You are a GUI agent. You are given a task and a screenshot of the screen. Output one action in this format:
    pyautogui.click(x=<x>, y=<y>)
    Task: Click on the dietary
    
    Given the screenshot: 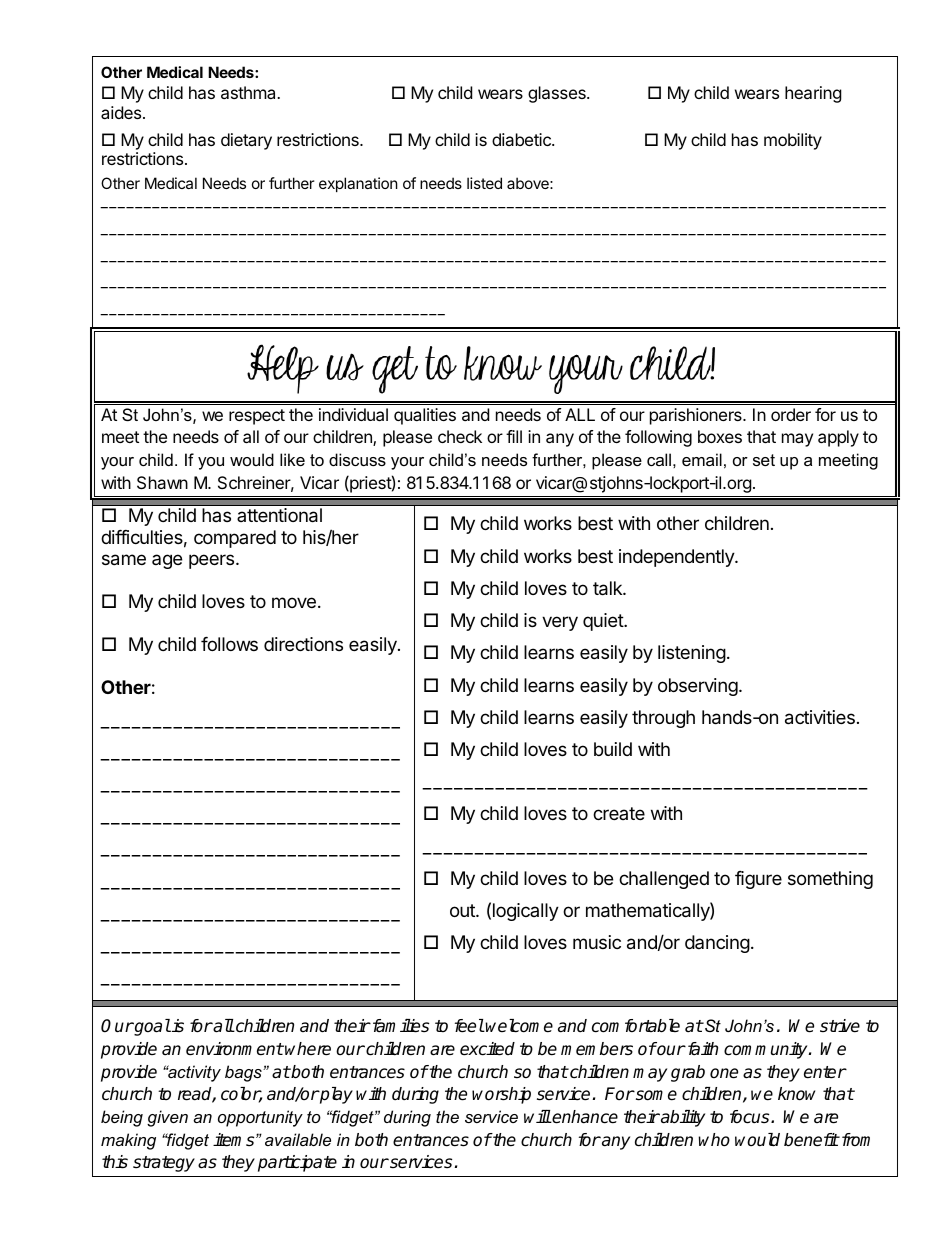 What is the action you would take?
    pyautogui.click(x=246, y=141)
